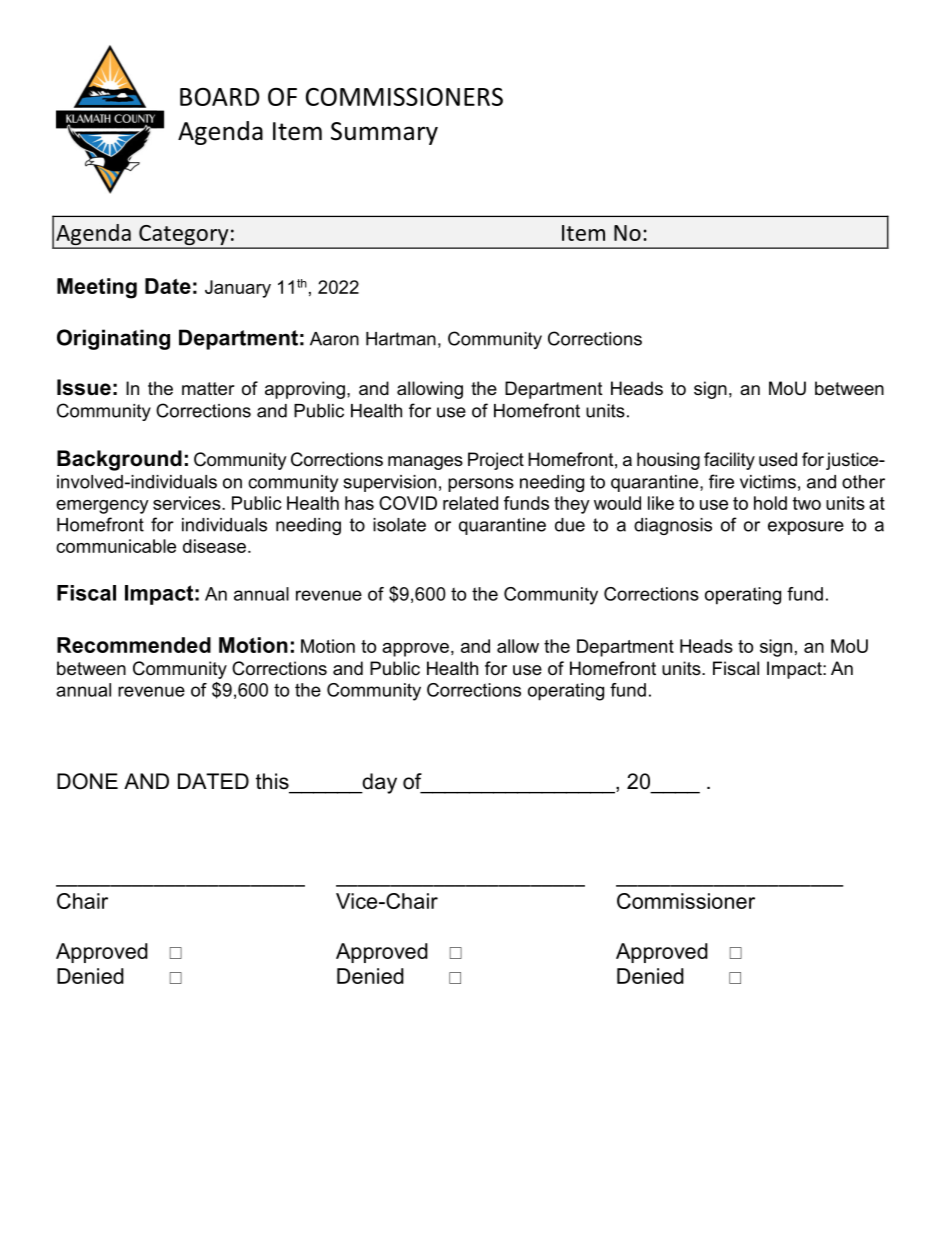 The width and height of the page is (952, 1233). What do you see at coordinates (208, 389) in the page?
I see `matter` at bounding box center [208, 389].
